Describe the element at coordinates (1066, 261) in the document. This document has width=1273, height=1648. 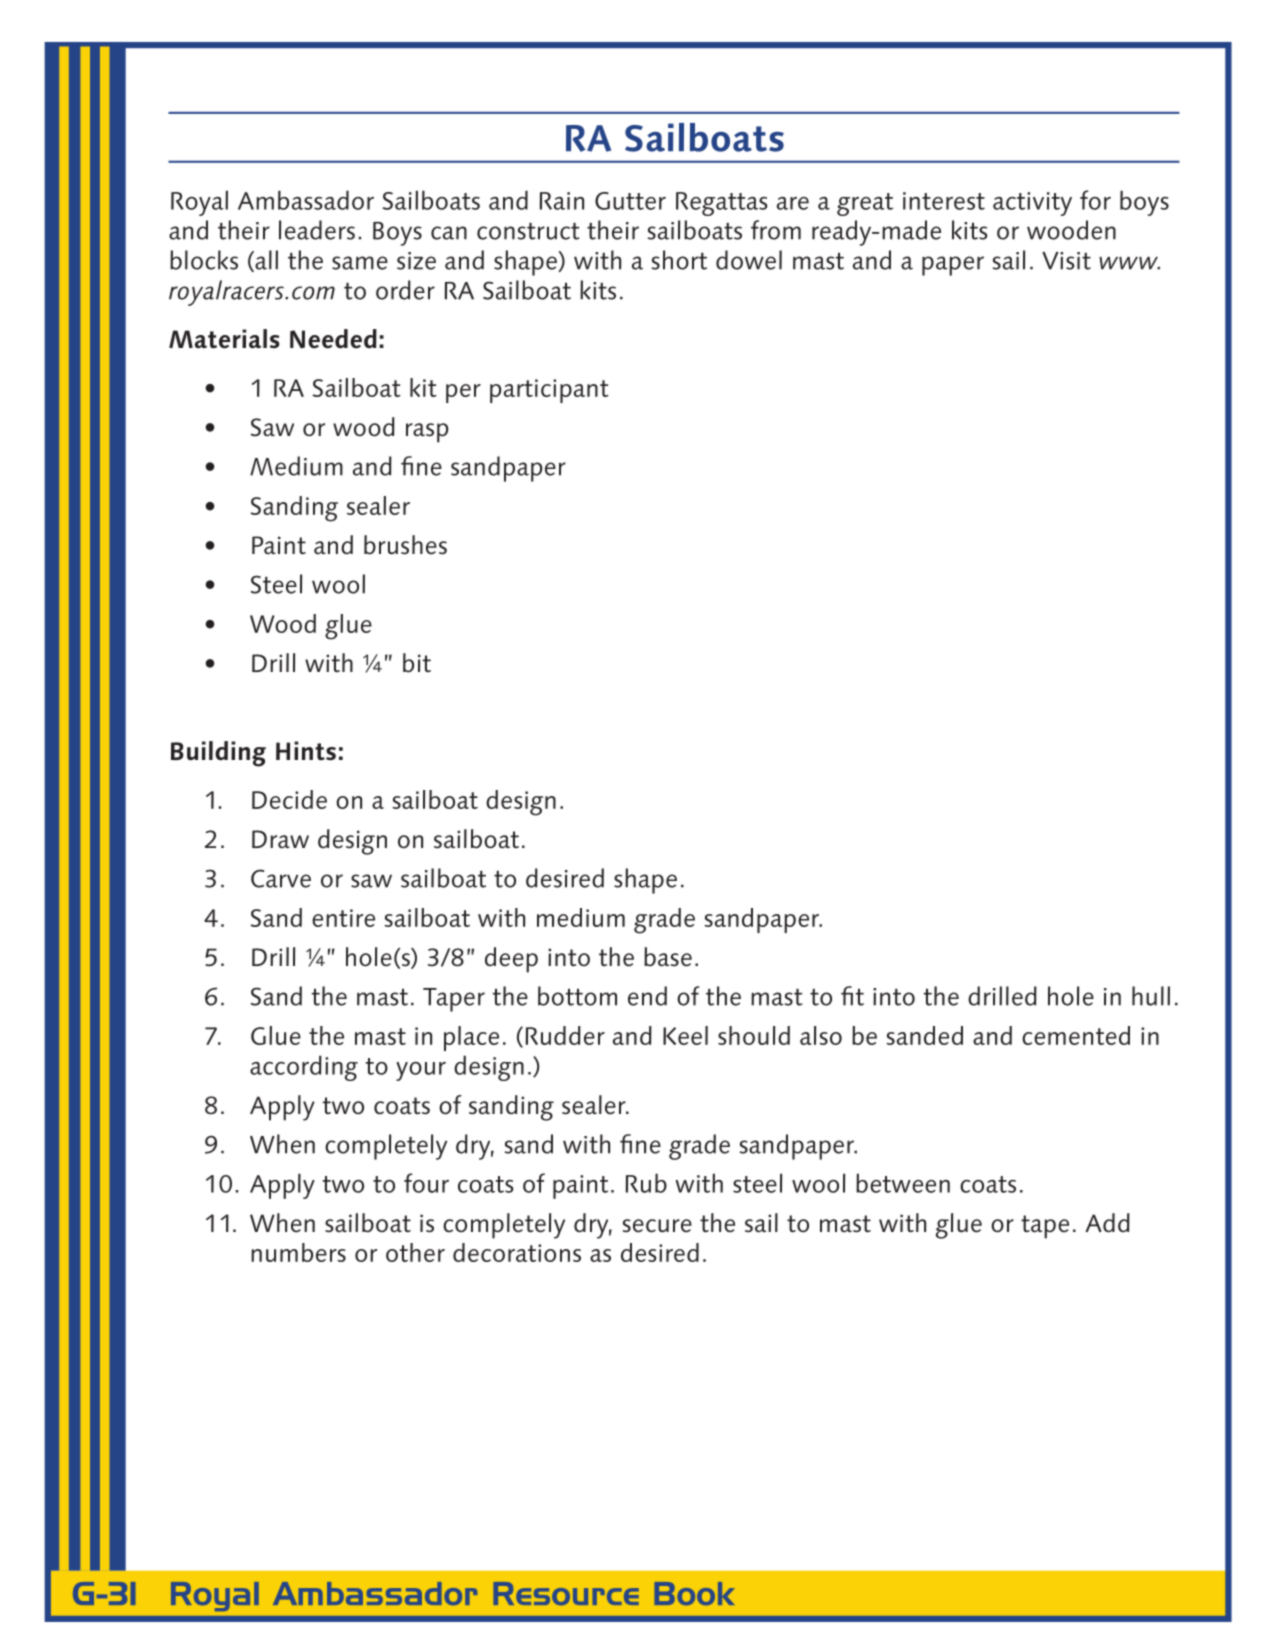
I see `Visit` at that location.
